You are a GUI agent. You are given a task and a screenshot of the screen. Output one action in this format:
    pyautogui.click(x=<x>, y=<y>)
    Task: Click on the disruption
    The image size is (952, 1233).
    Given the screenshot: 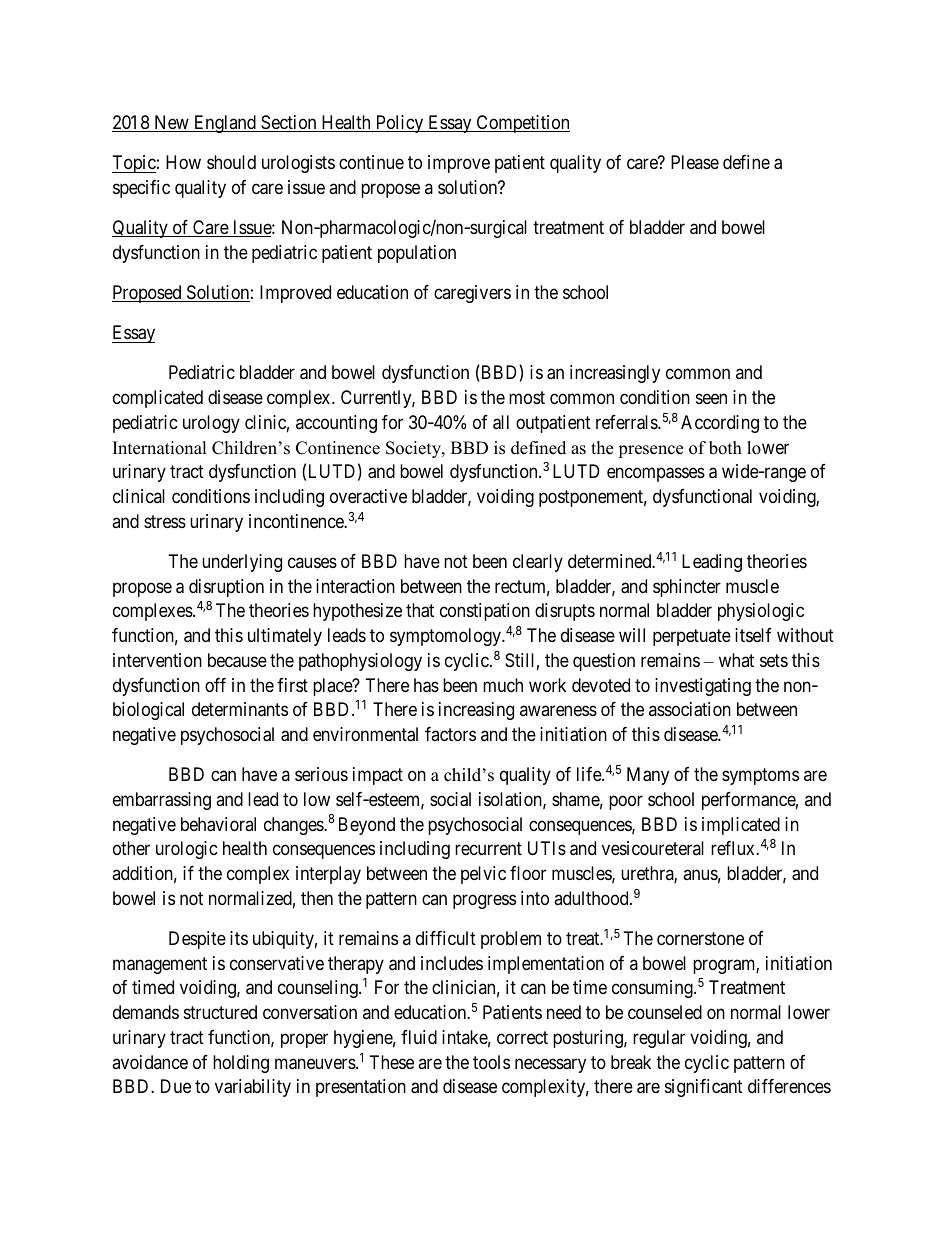 What is the action you would take?
    pyautogui.click(x=226, y=588)
